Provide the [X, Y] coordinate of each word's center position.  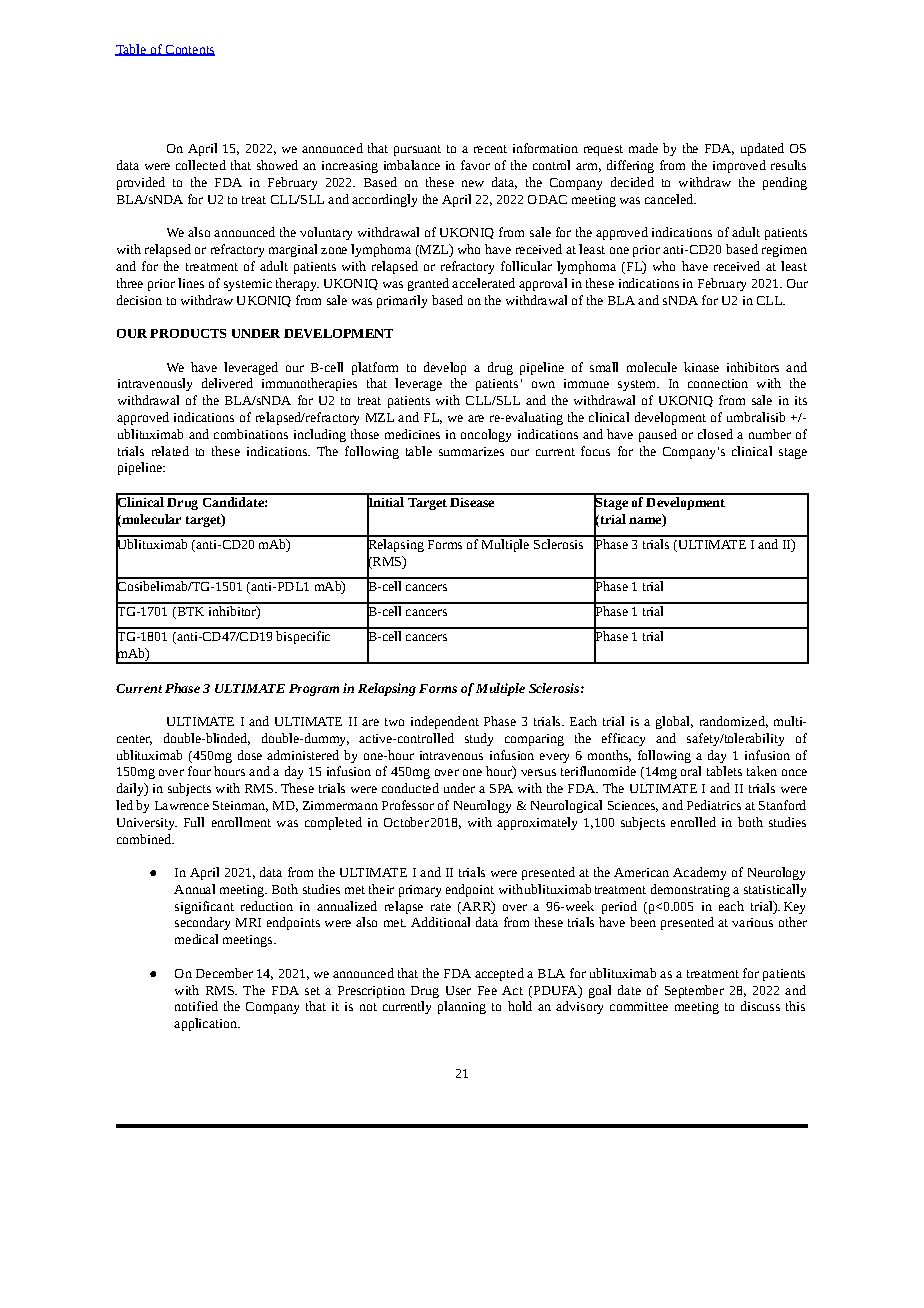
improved [739, 166]
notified [196, 1006]
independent [445, 722]
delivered [227, 383]
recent [490, 149]
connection [718, 383]
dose [250, 755]
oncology [486, 435]
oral [691, 771]
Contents [189, 50]
